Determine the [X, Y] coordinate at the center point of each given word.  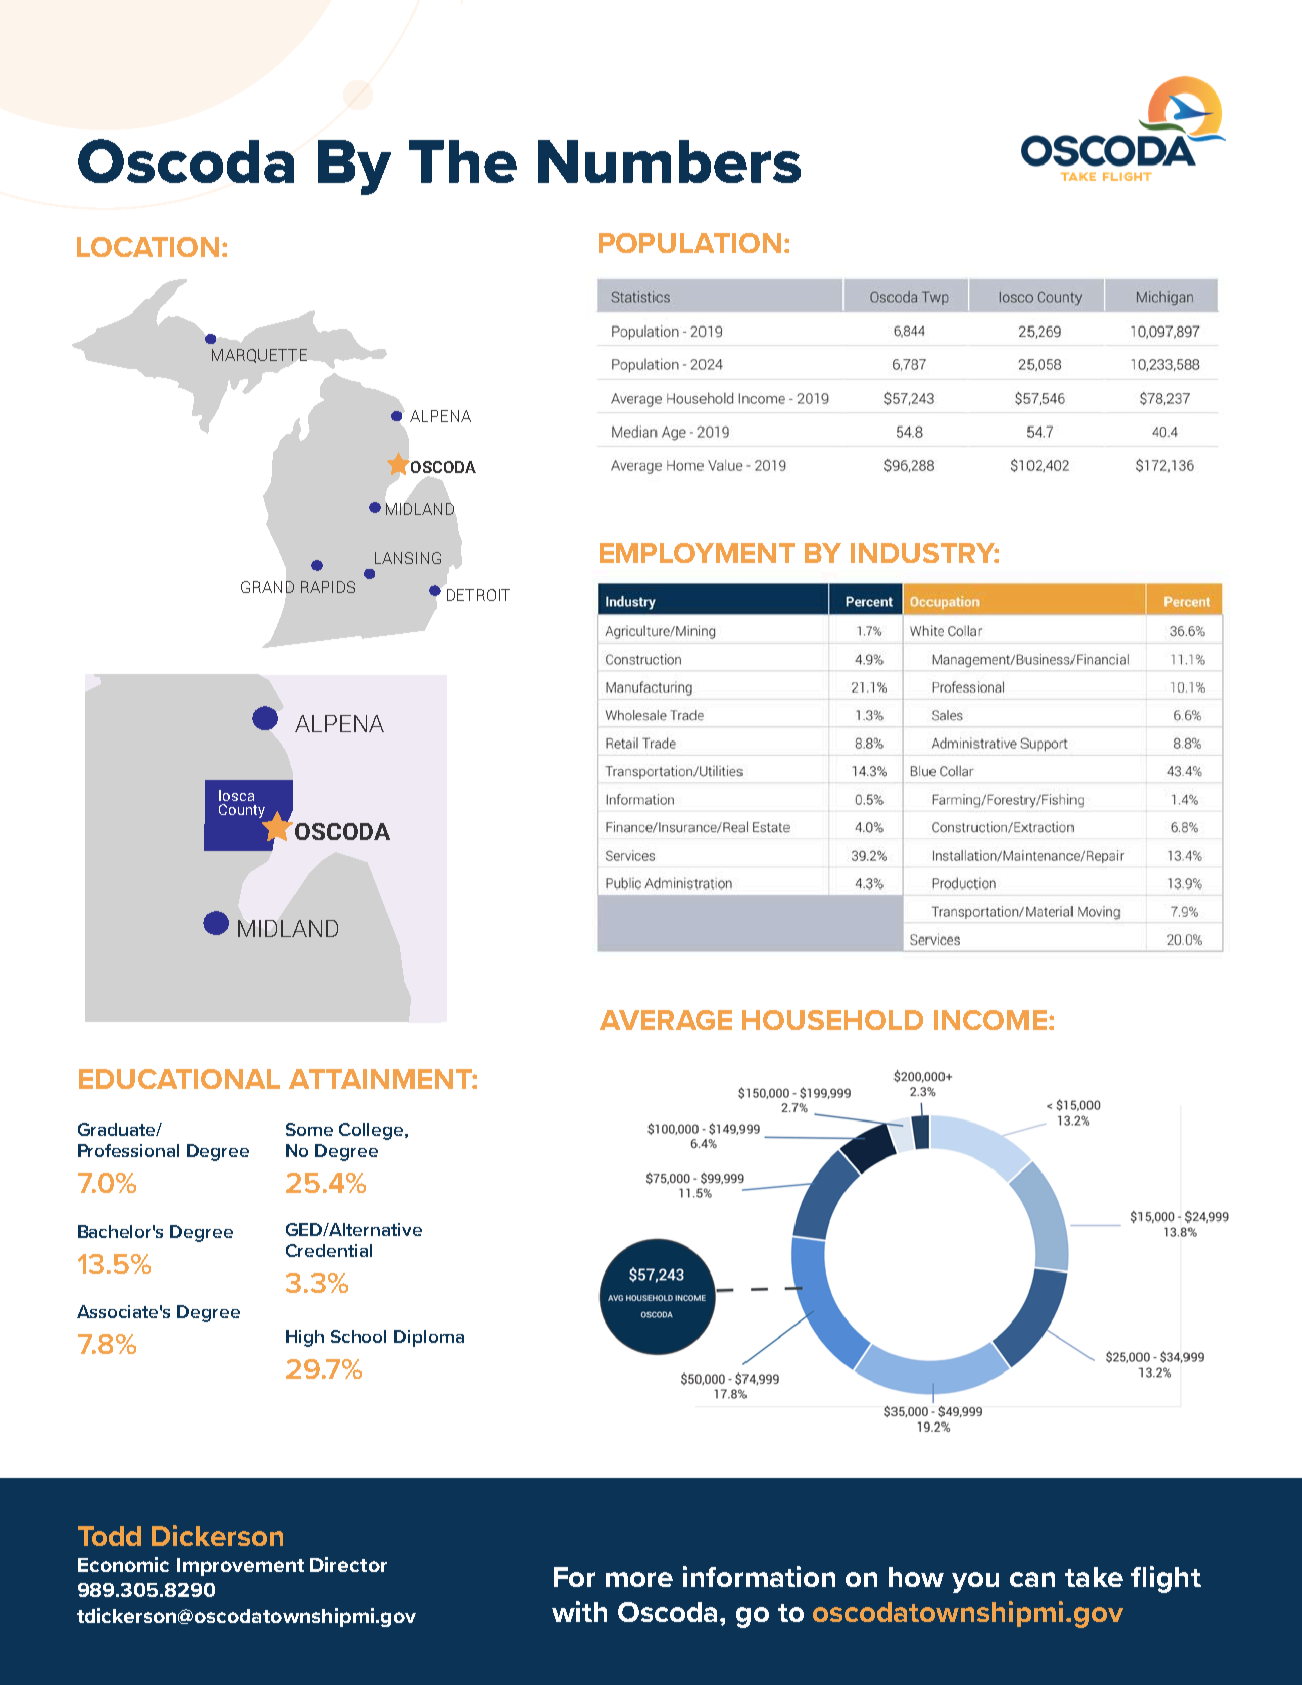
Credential [329, 1250]
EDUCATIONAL [179, 1079]
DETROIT [478, 595]
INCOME [990, 1020]
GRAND [267, 587]
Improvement [240, 1567]
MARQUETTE [259, 356]
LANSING [408, 558]
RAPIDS [328, 587]
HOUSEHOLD [832, 1020]
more [639, 1579]
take [1094, 1577]
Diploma [429, 1338]
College [372, 1131]
